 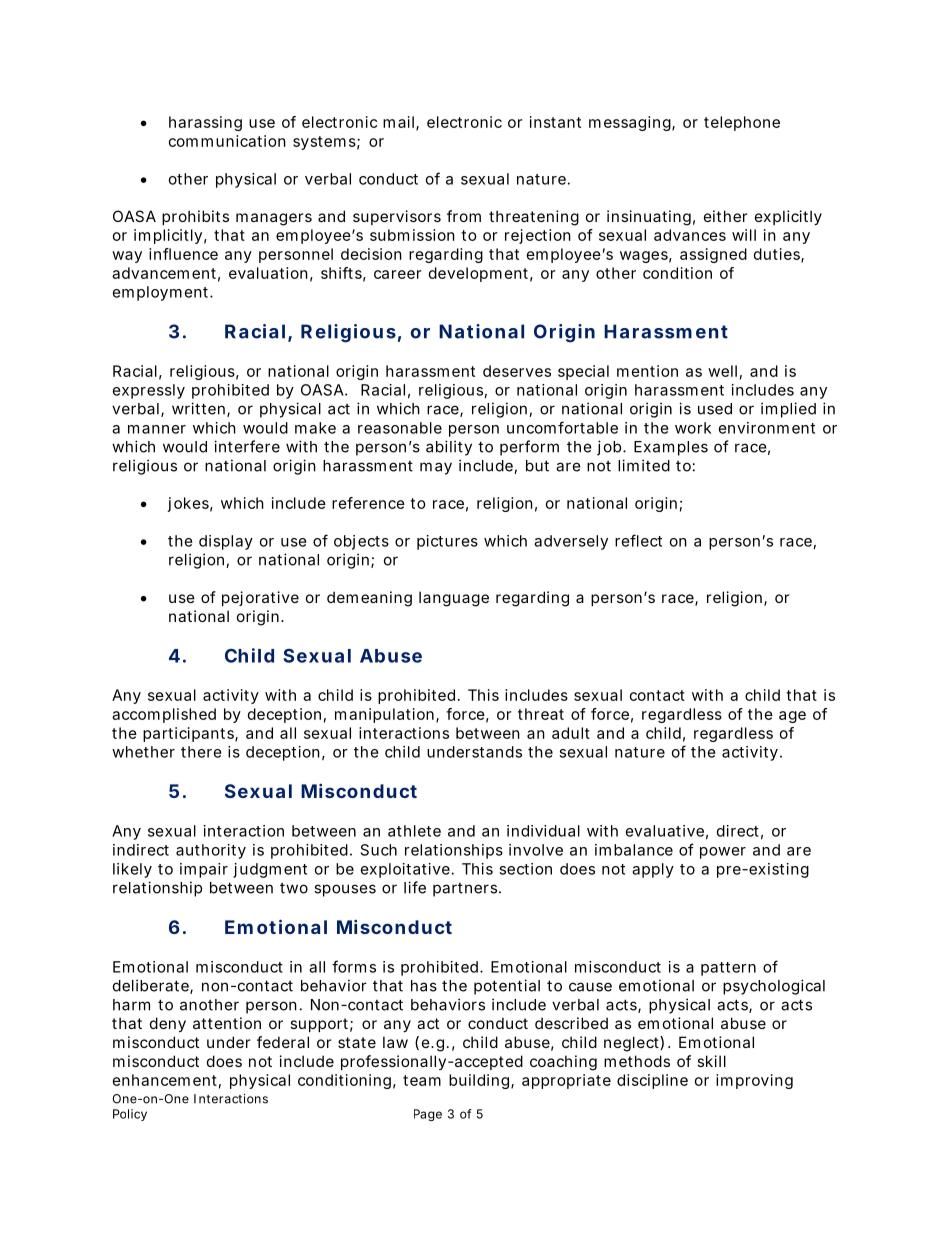 I want to click on attention, so click(x=227, y=1023).
